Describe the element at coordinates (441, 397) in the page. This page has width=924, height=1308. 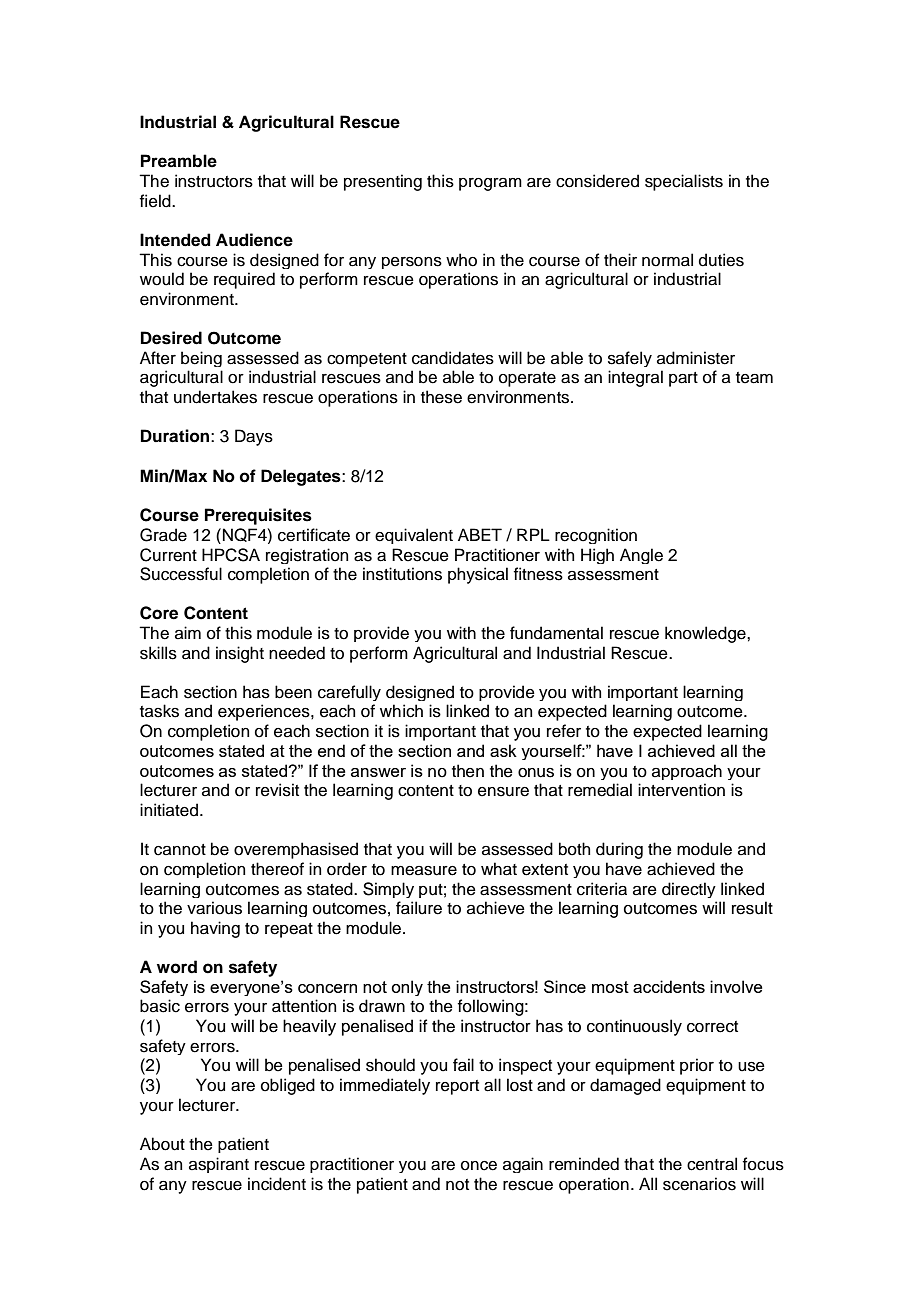
I see `these` at that location.
